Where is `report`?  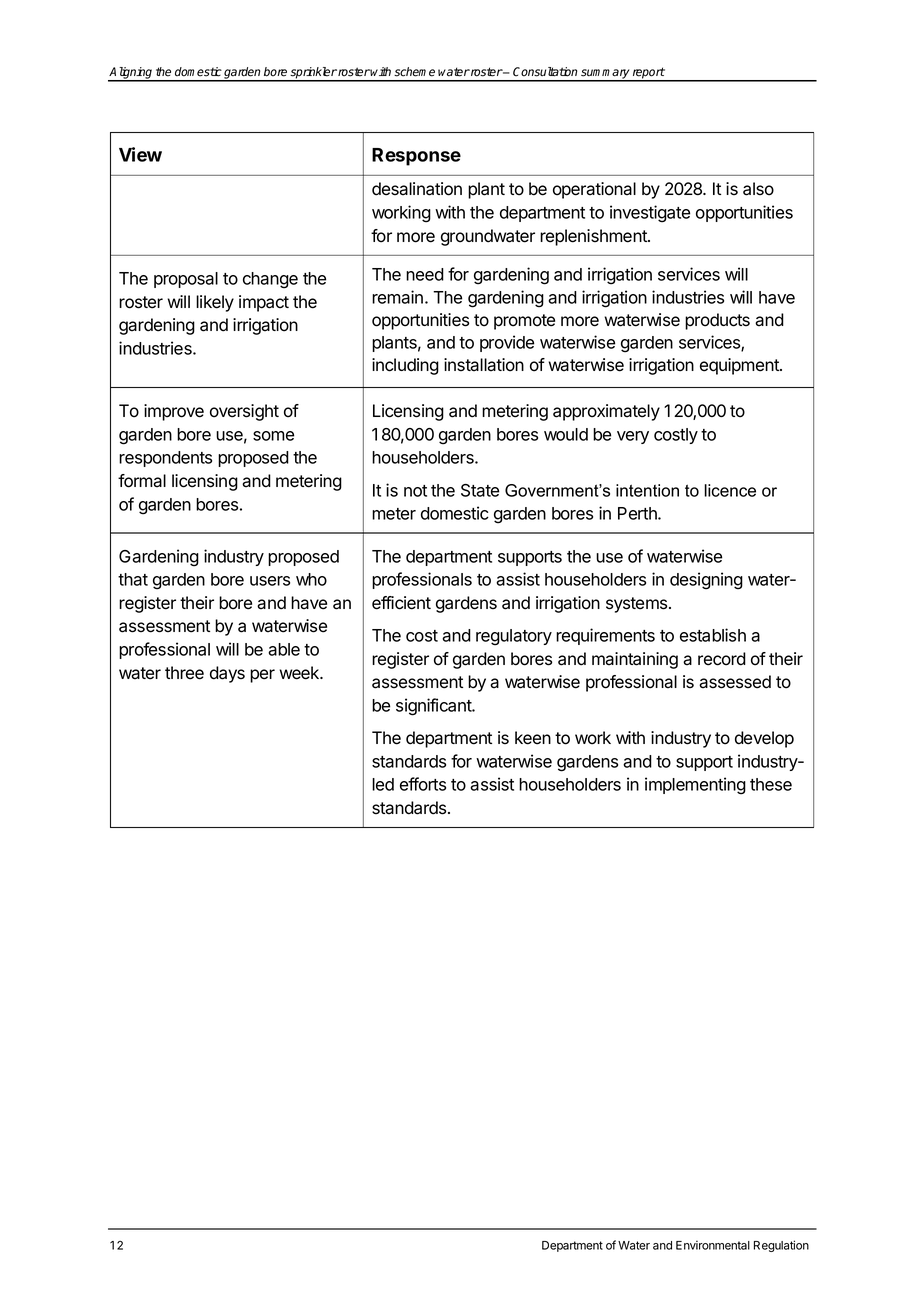 report is located at coordinates (648, 74).
